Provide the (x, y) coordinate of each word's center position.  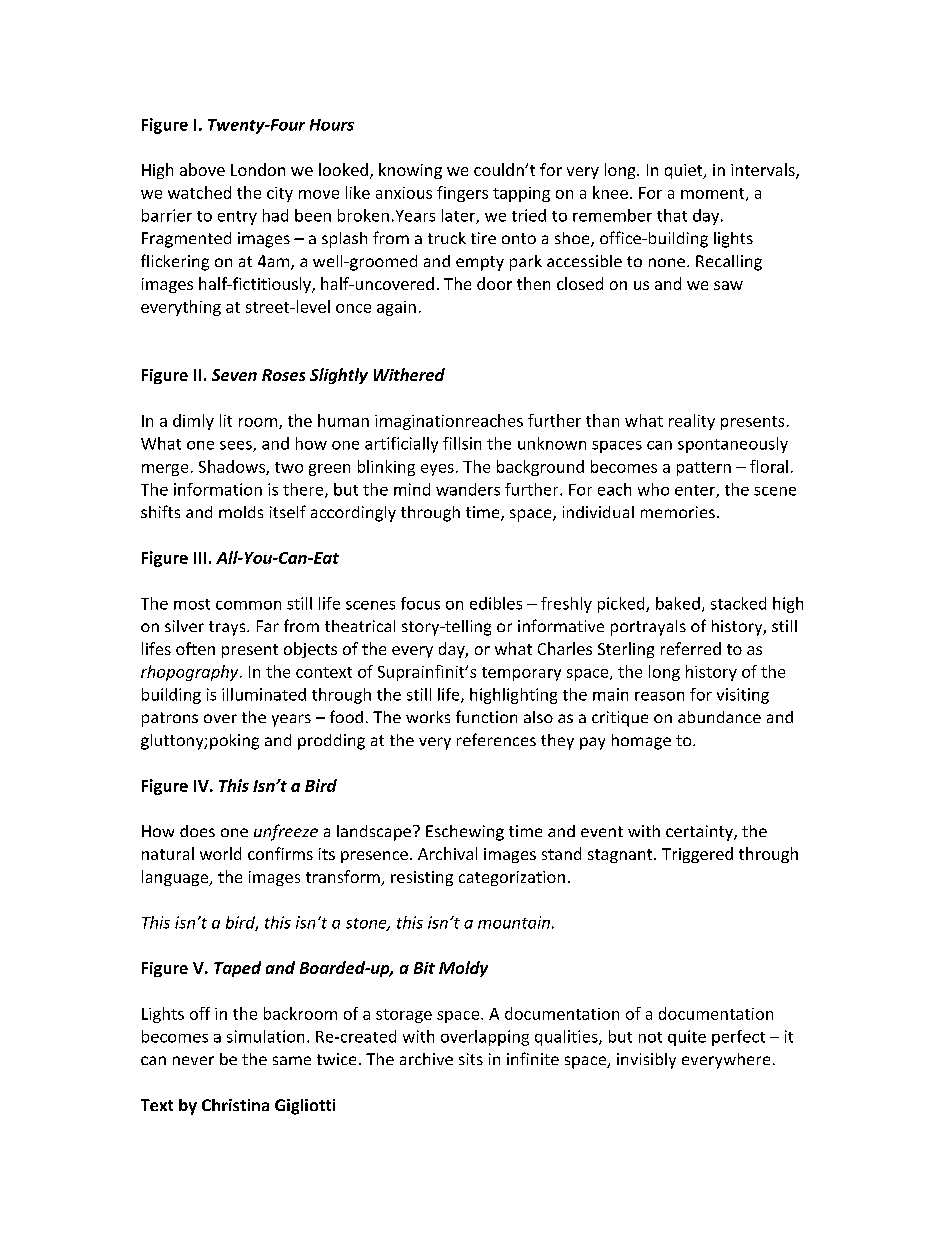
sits (471, 1059)
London (258, 169)
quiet (685, 171)
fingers (462, 194)
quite (687, 1038)
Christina (235, 1105)
